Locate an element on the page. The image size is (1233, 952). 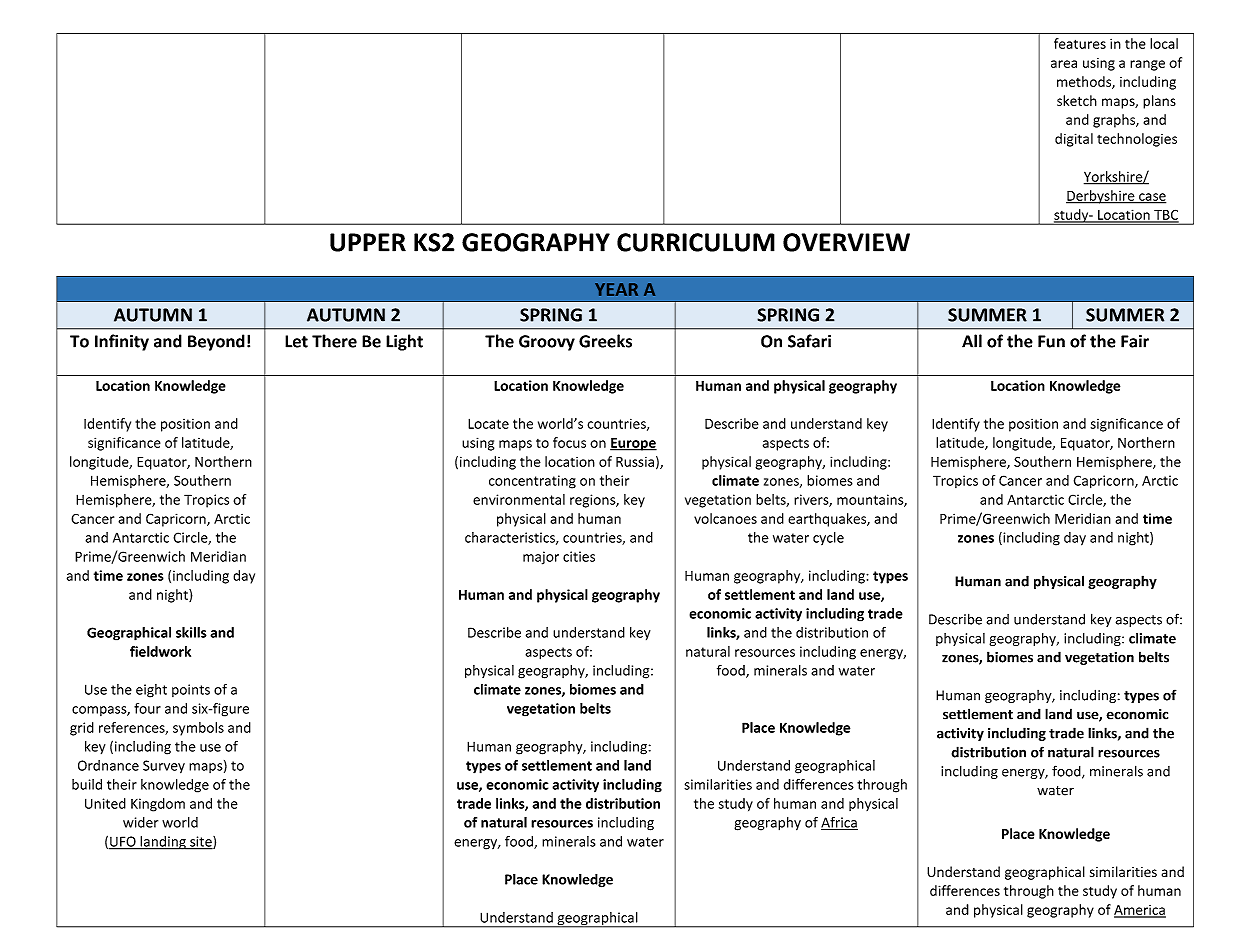
America is located at coordinates (1140, 911).
